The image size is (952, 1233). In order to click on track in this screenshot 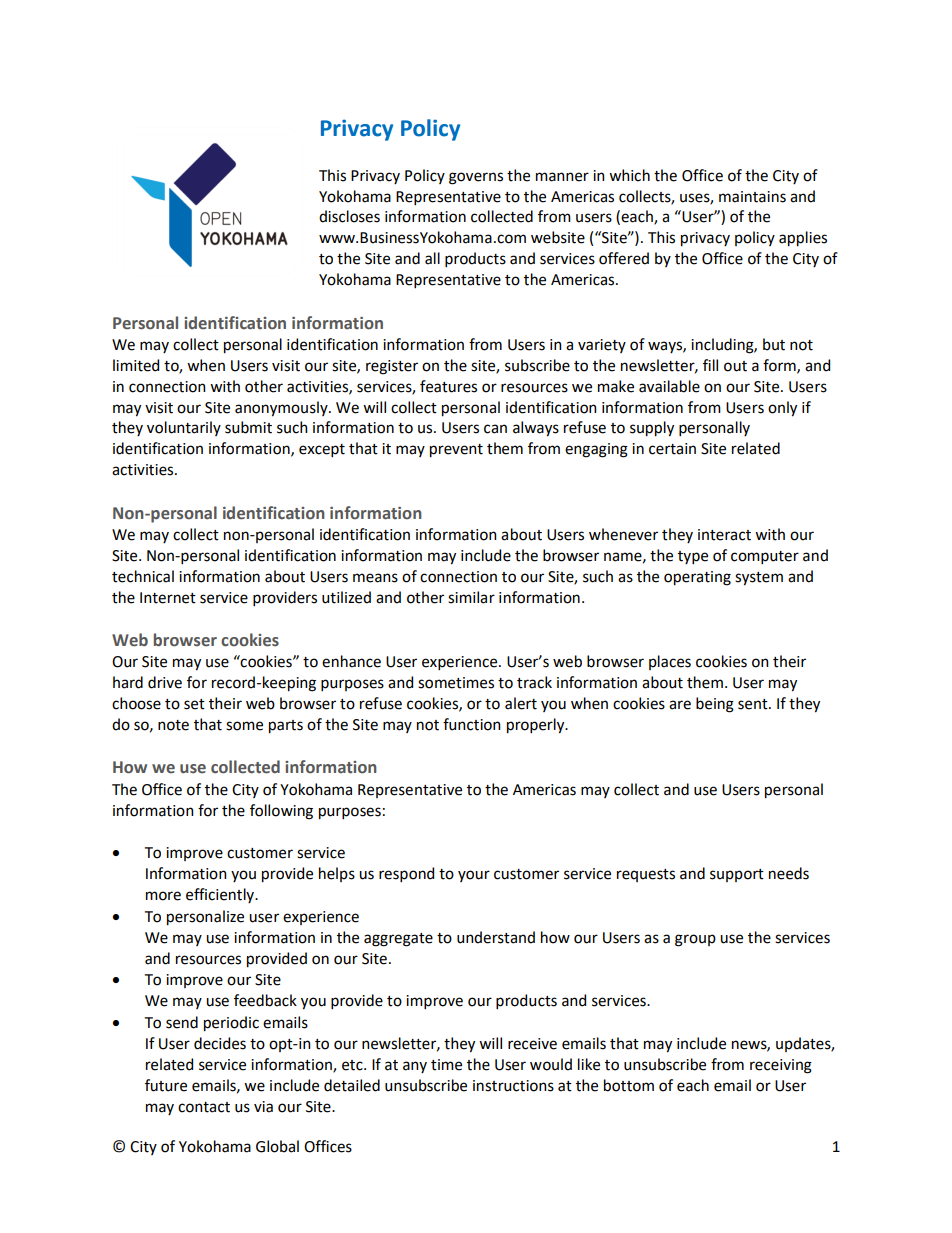, I will do `click(534, 682)`.
